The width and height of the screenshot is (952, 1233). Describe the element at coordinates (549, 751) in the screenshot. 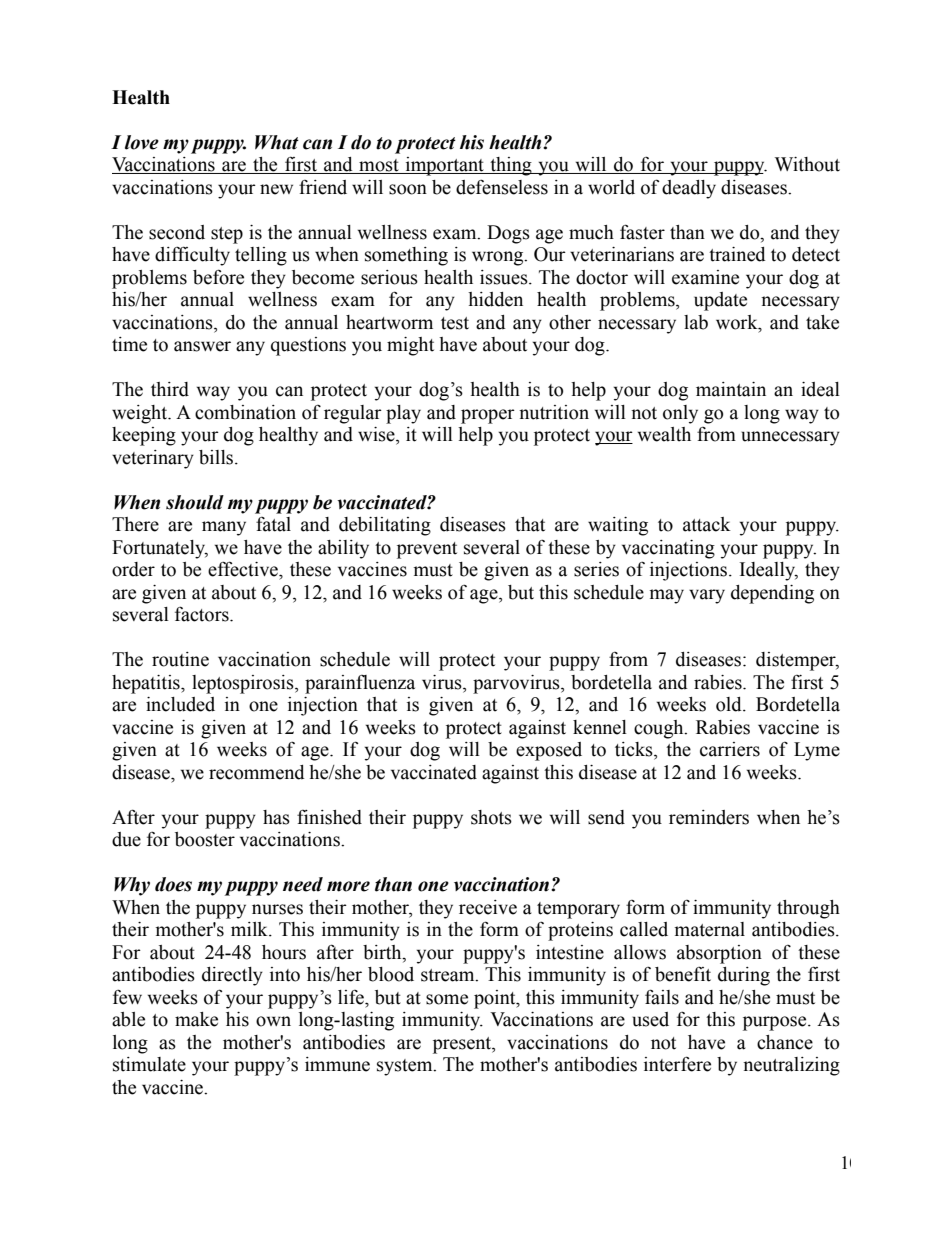

I see `exposed` at that location.
